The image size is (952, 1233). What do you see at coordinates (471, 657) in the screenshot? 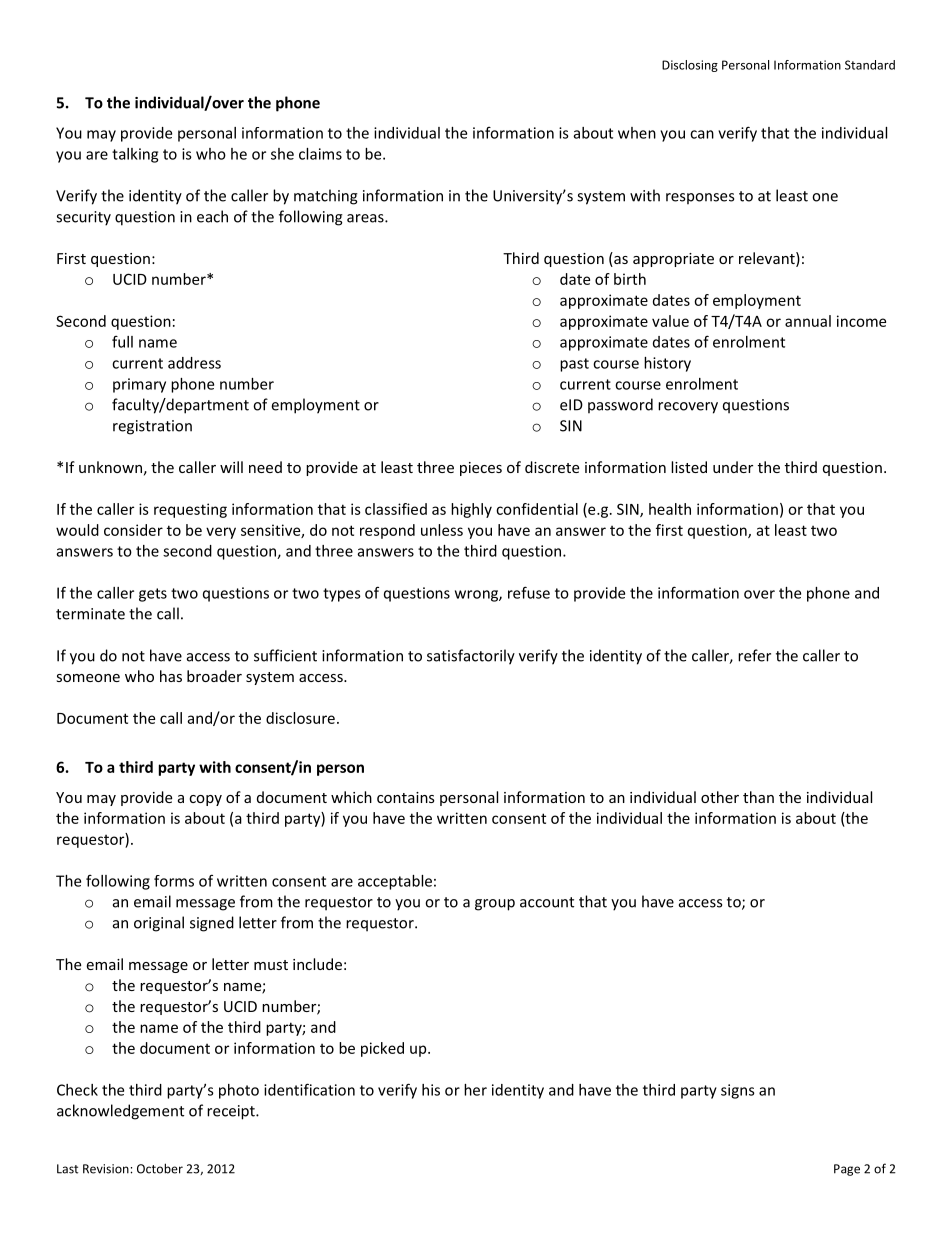
I see `satisfactorily` at bounding box center [471, 657].
